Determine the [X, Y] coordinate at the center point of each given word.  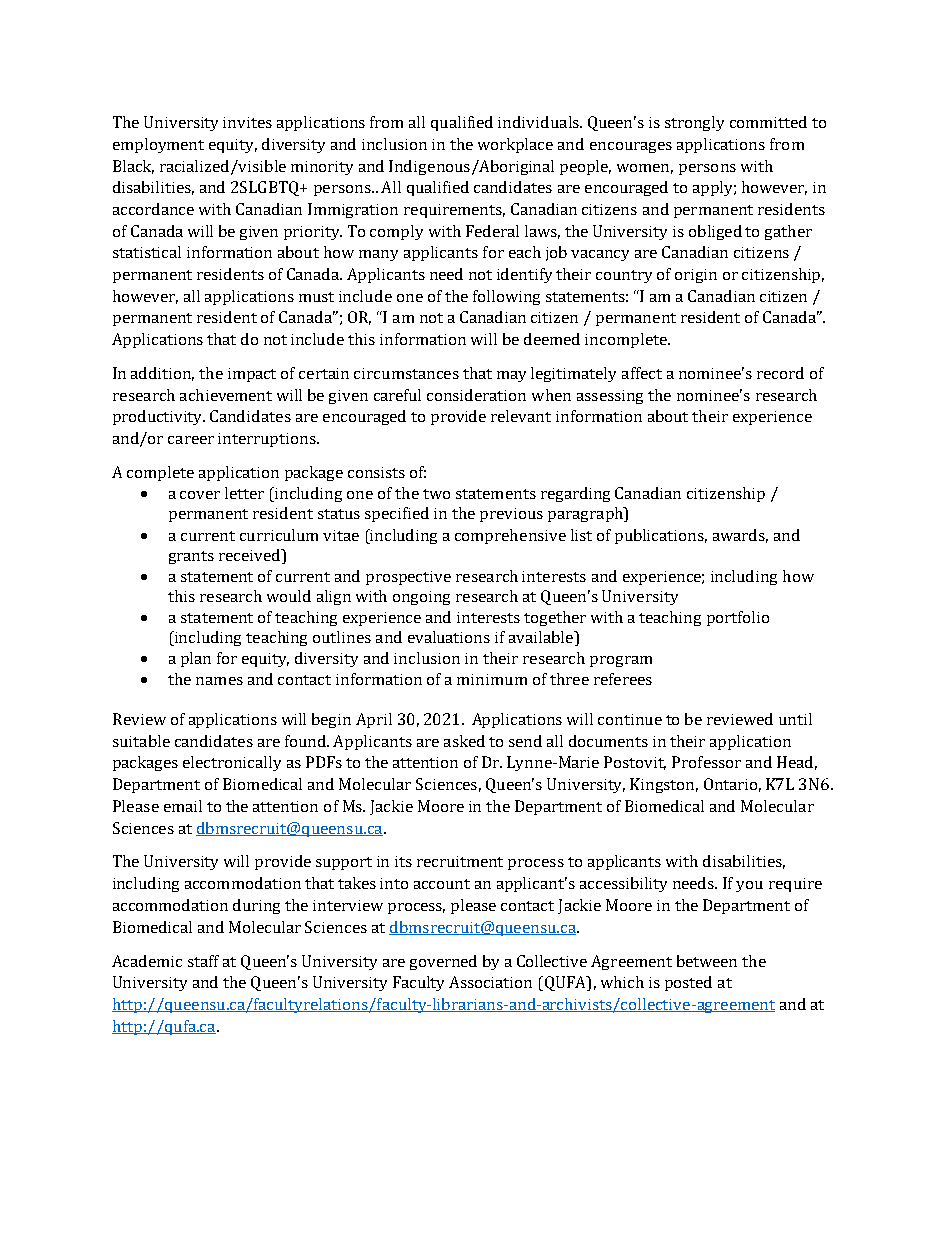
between [707, 961]
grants [191, 557]
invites [247, 122]
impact [252, 375]
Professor [706, 762]
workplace [515, 145]
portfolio [738, 618]
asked [464, 741]
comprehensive [510, 536]
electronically [232, 763]
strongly [694, 123]
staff [203, 961]
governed [443, 962]
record [780, 373]
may [511, 376]
